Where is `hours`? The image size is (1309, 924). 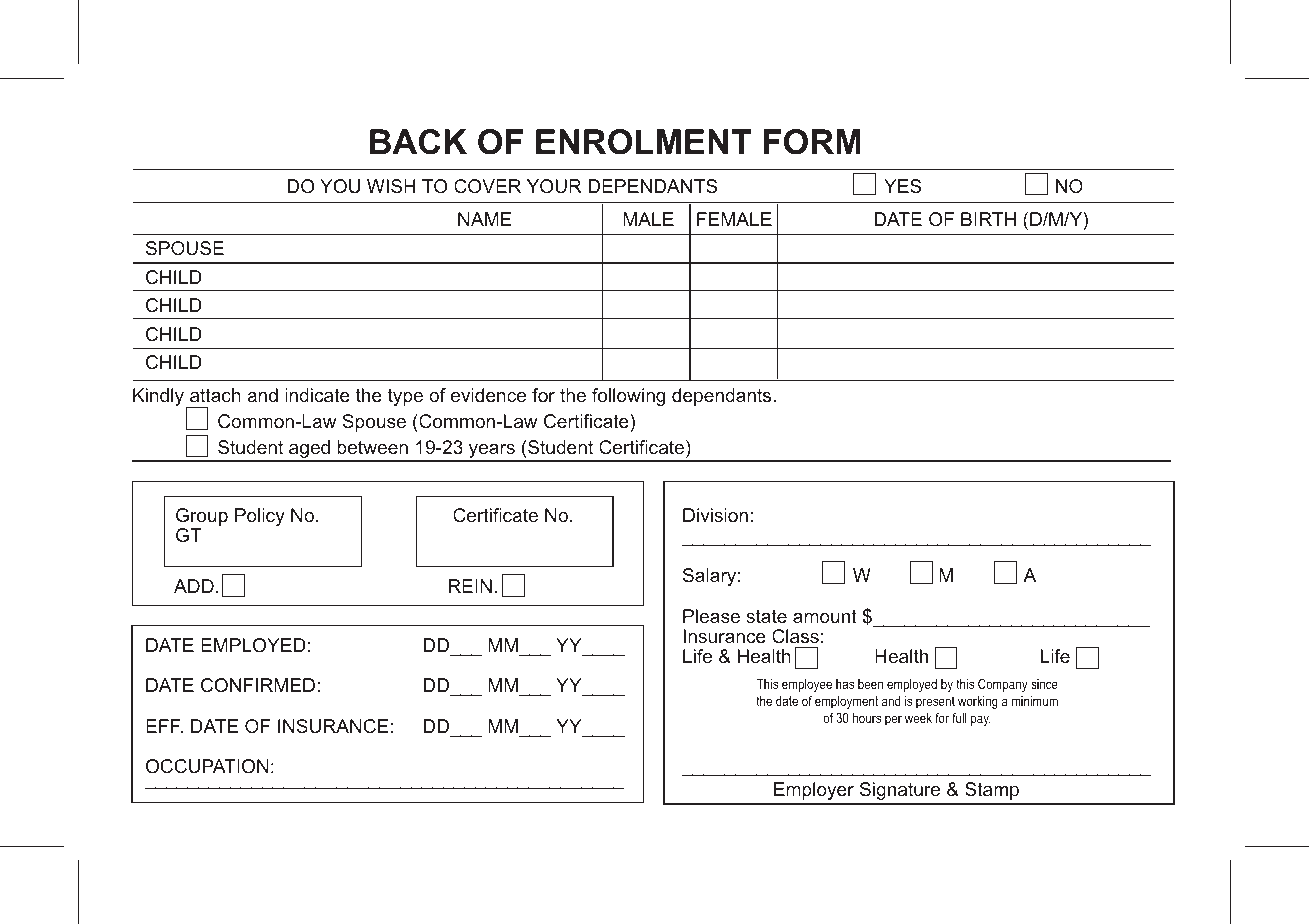 hours is located at coordinates (867, 718).
